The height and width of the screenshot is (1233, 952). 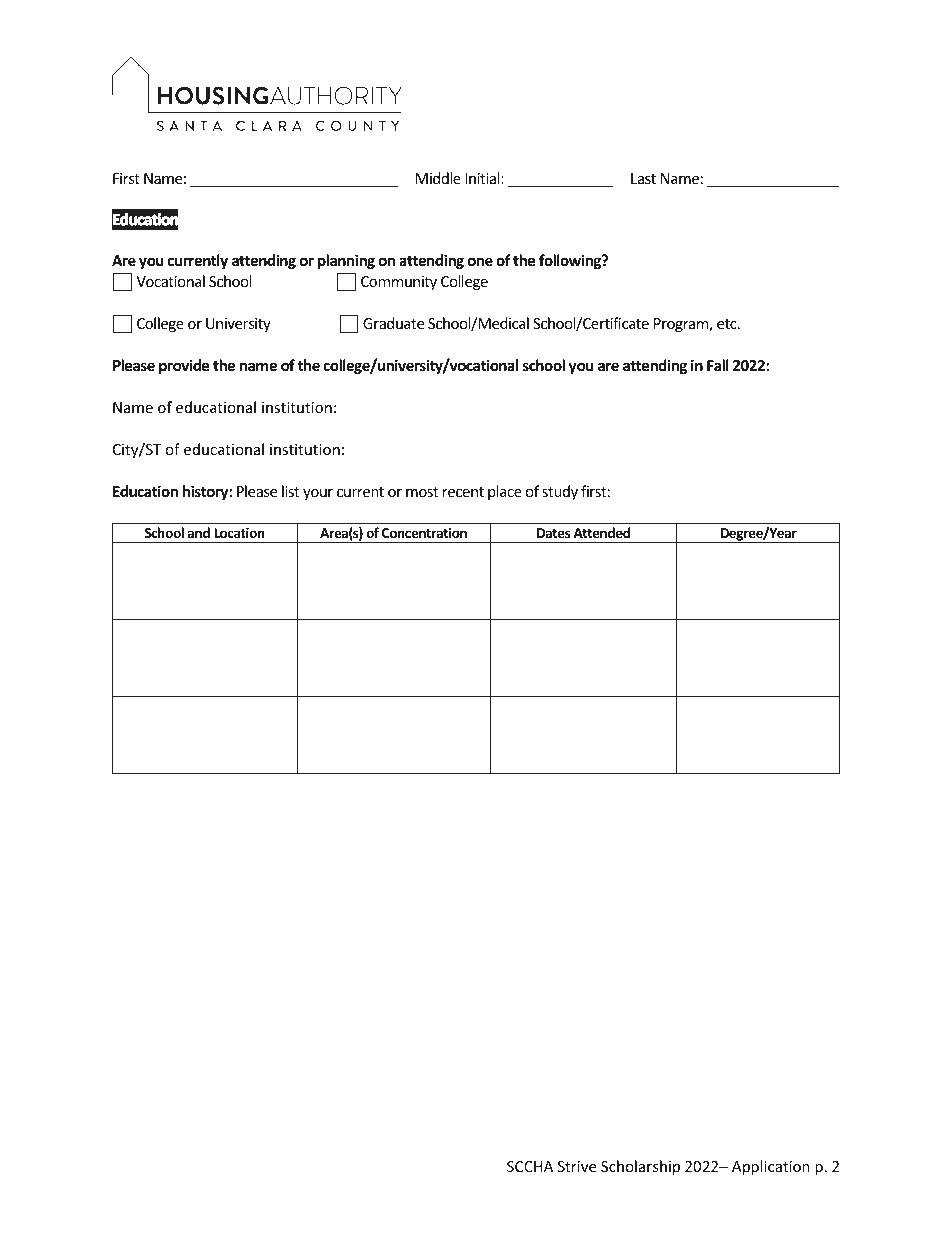 What do you see at coordinates (577, 1166) in the screenshot?
I see `Strive` at bounding box center [577, 1166].
